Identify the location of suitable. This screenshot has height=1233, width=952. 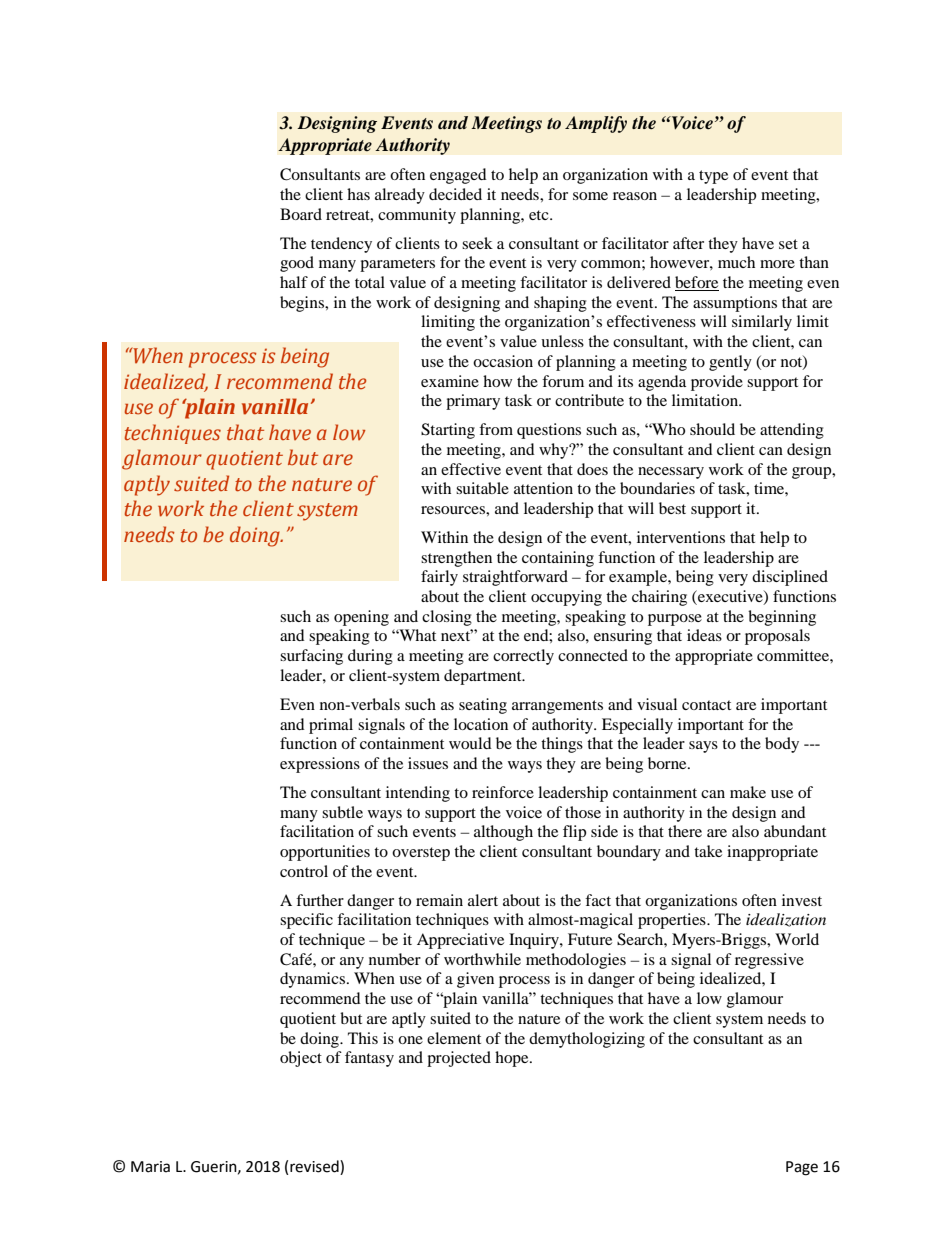
(482, 488).
